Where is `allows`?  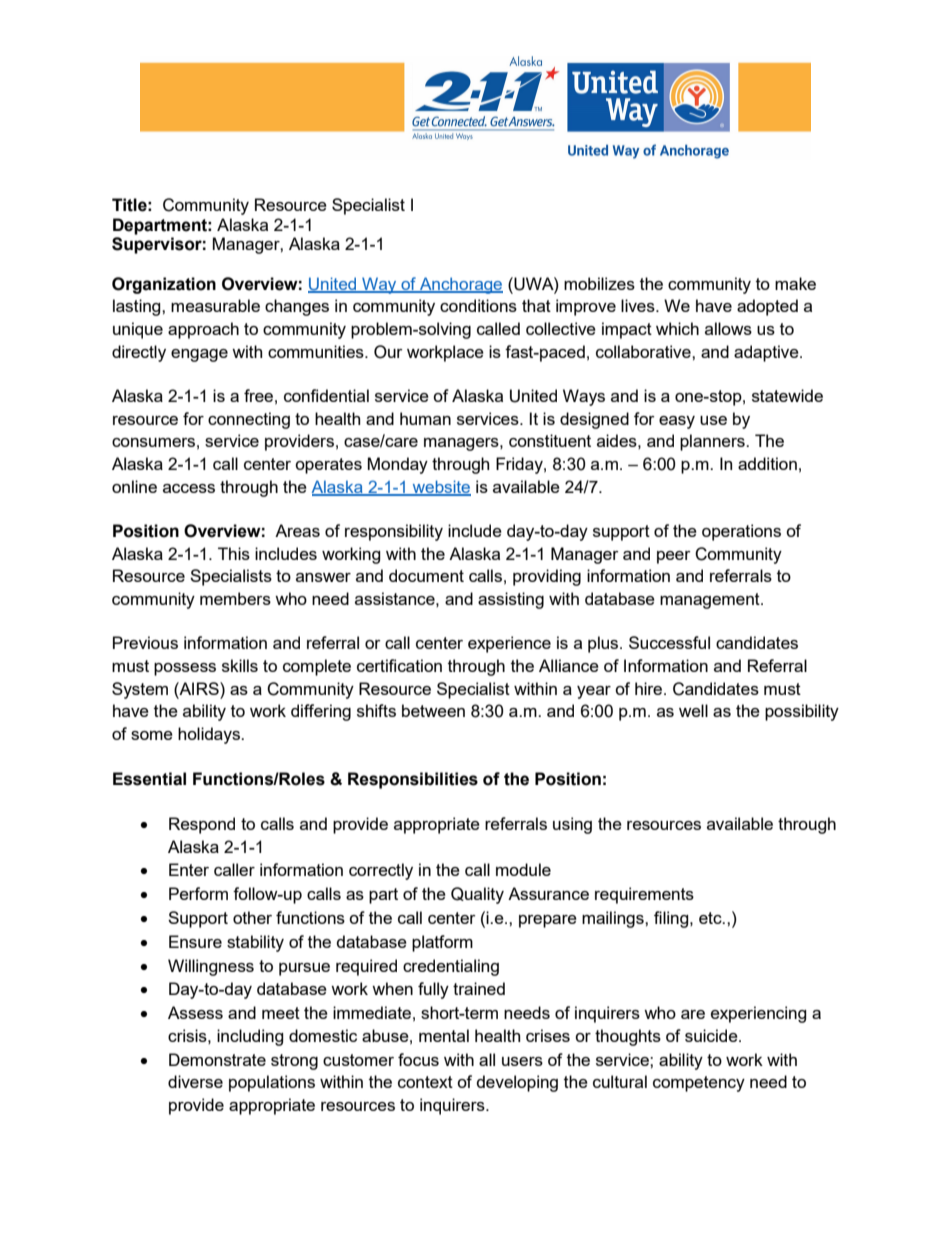 allows is located at coordinates (728, 328).
